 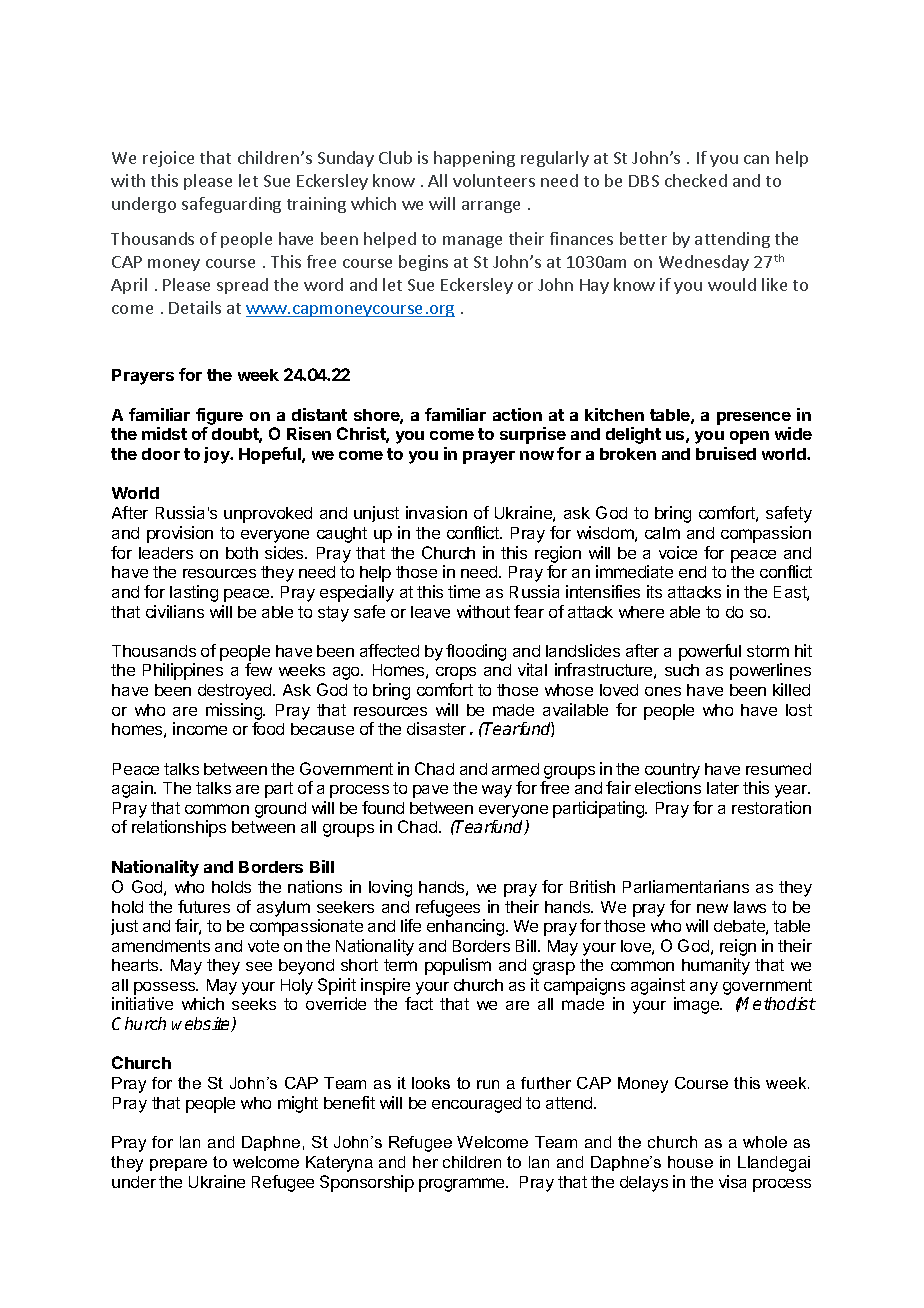 What do you see at coordinates (696, 180) in the image?
I see `checked` at bounding box center [696, 180].
